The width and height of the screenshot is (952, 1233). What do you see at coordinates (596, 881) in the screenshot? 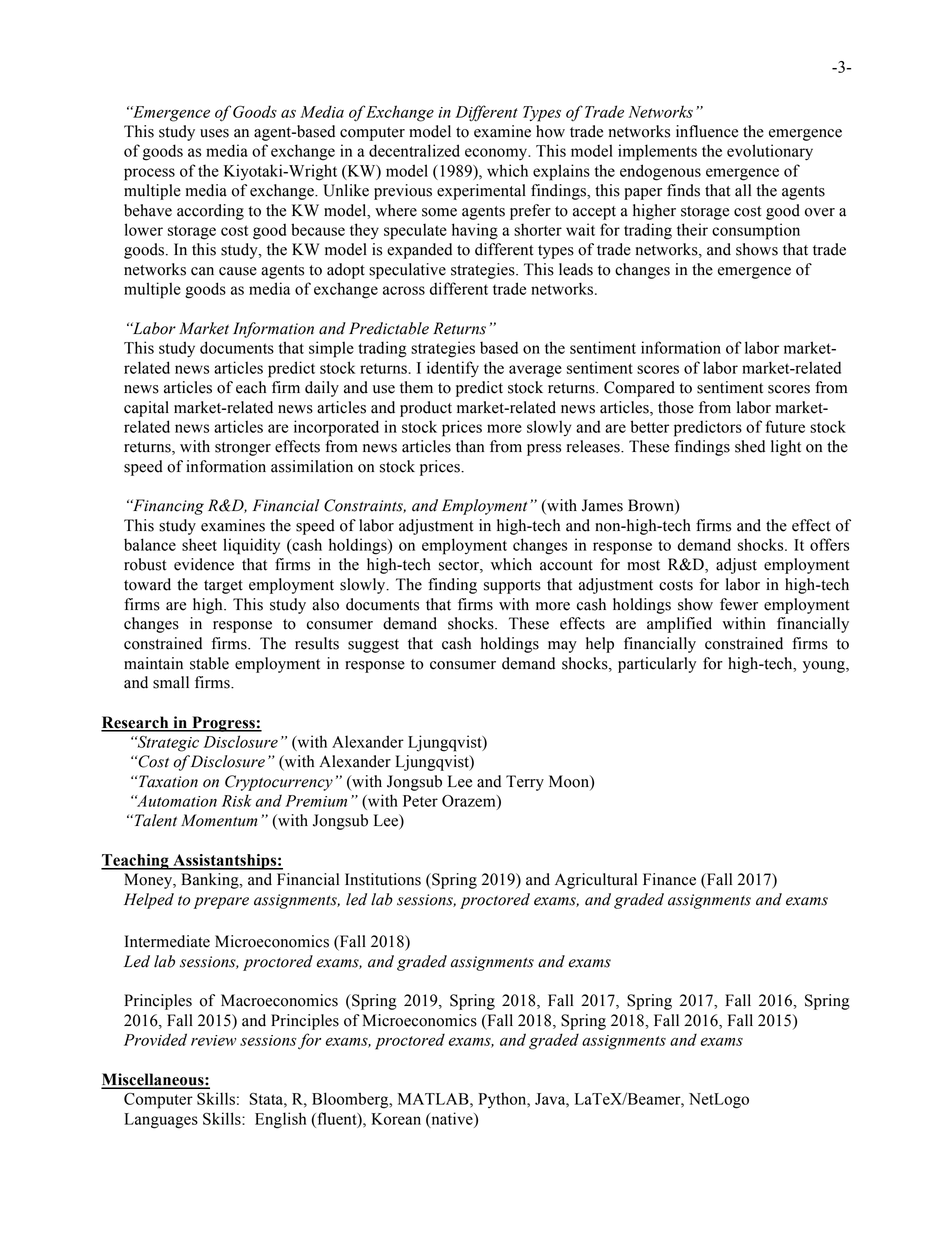
I see `Agricultural` at bounding box center [596, 881].
